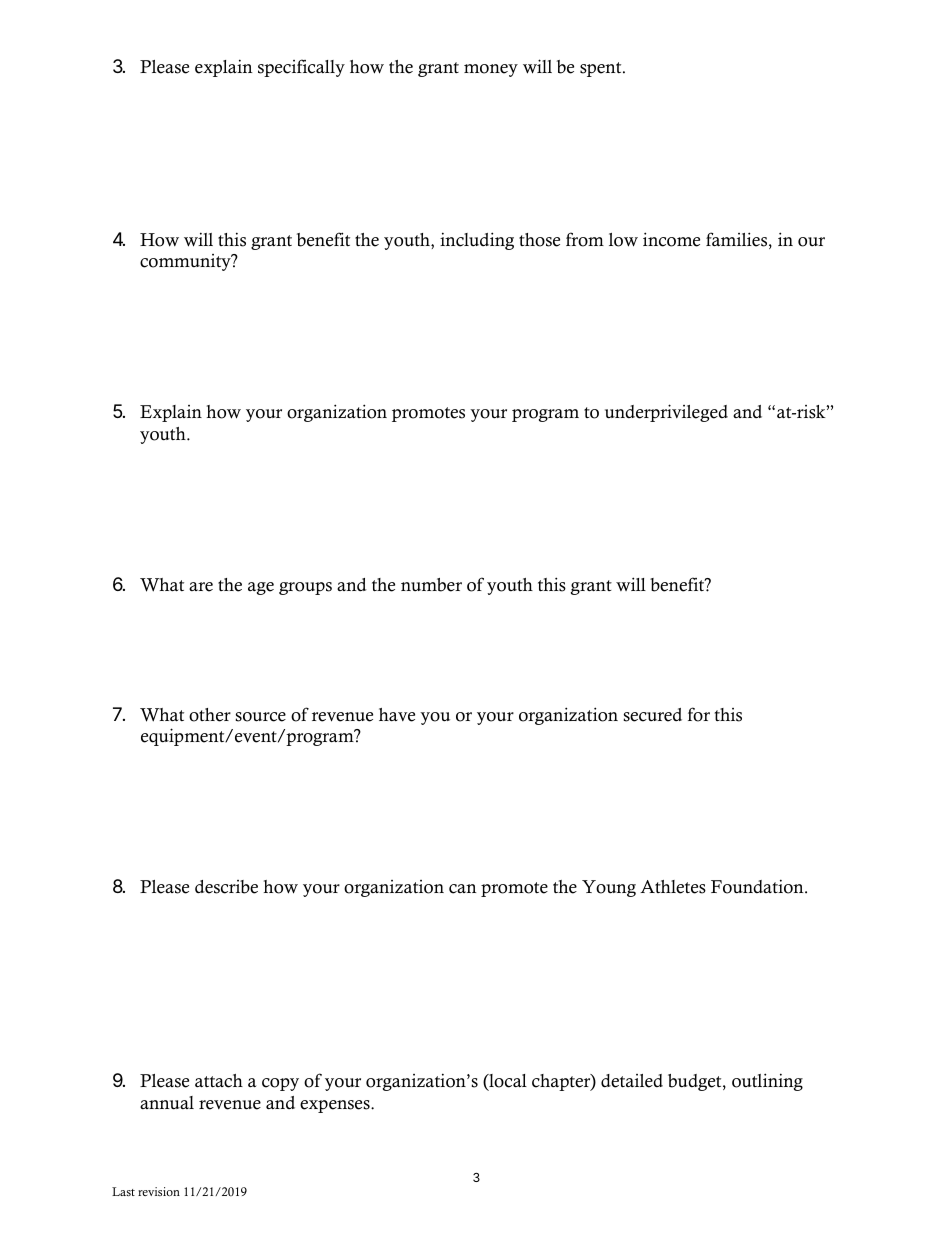 The height and width of the screenshot is (1233, 952). What do you see at coordinates (159, 1191) in the screenshot?
I see `revision` at bounding box center [159, 1191].
